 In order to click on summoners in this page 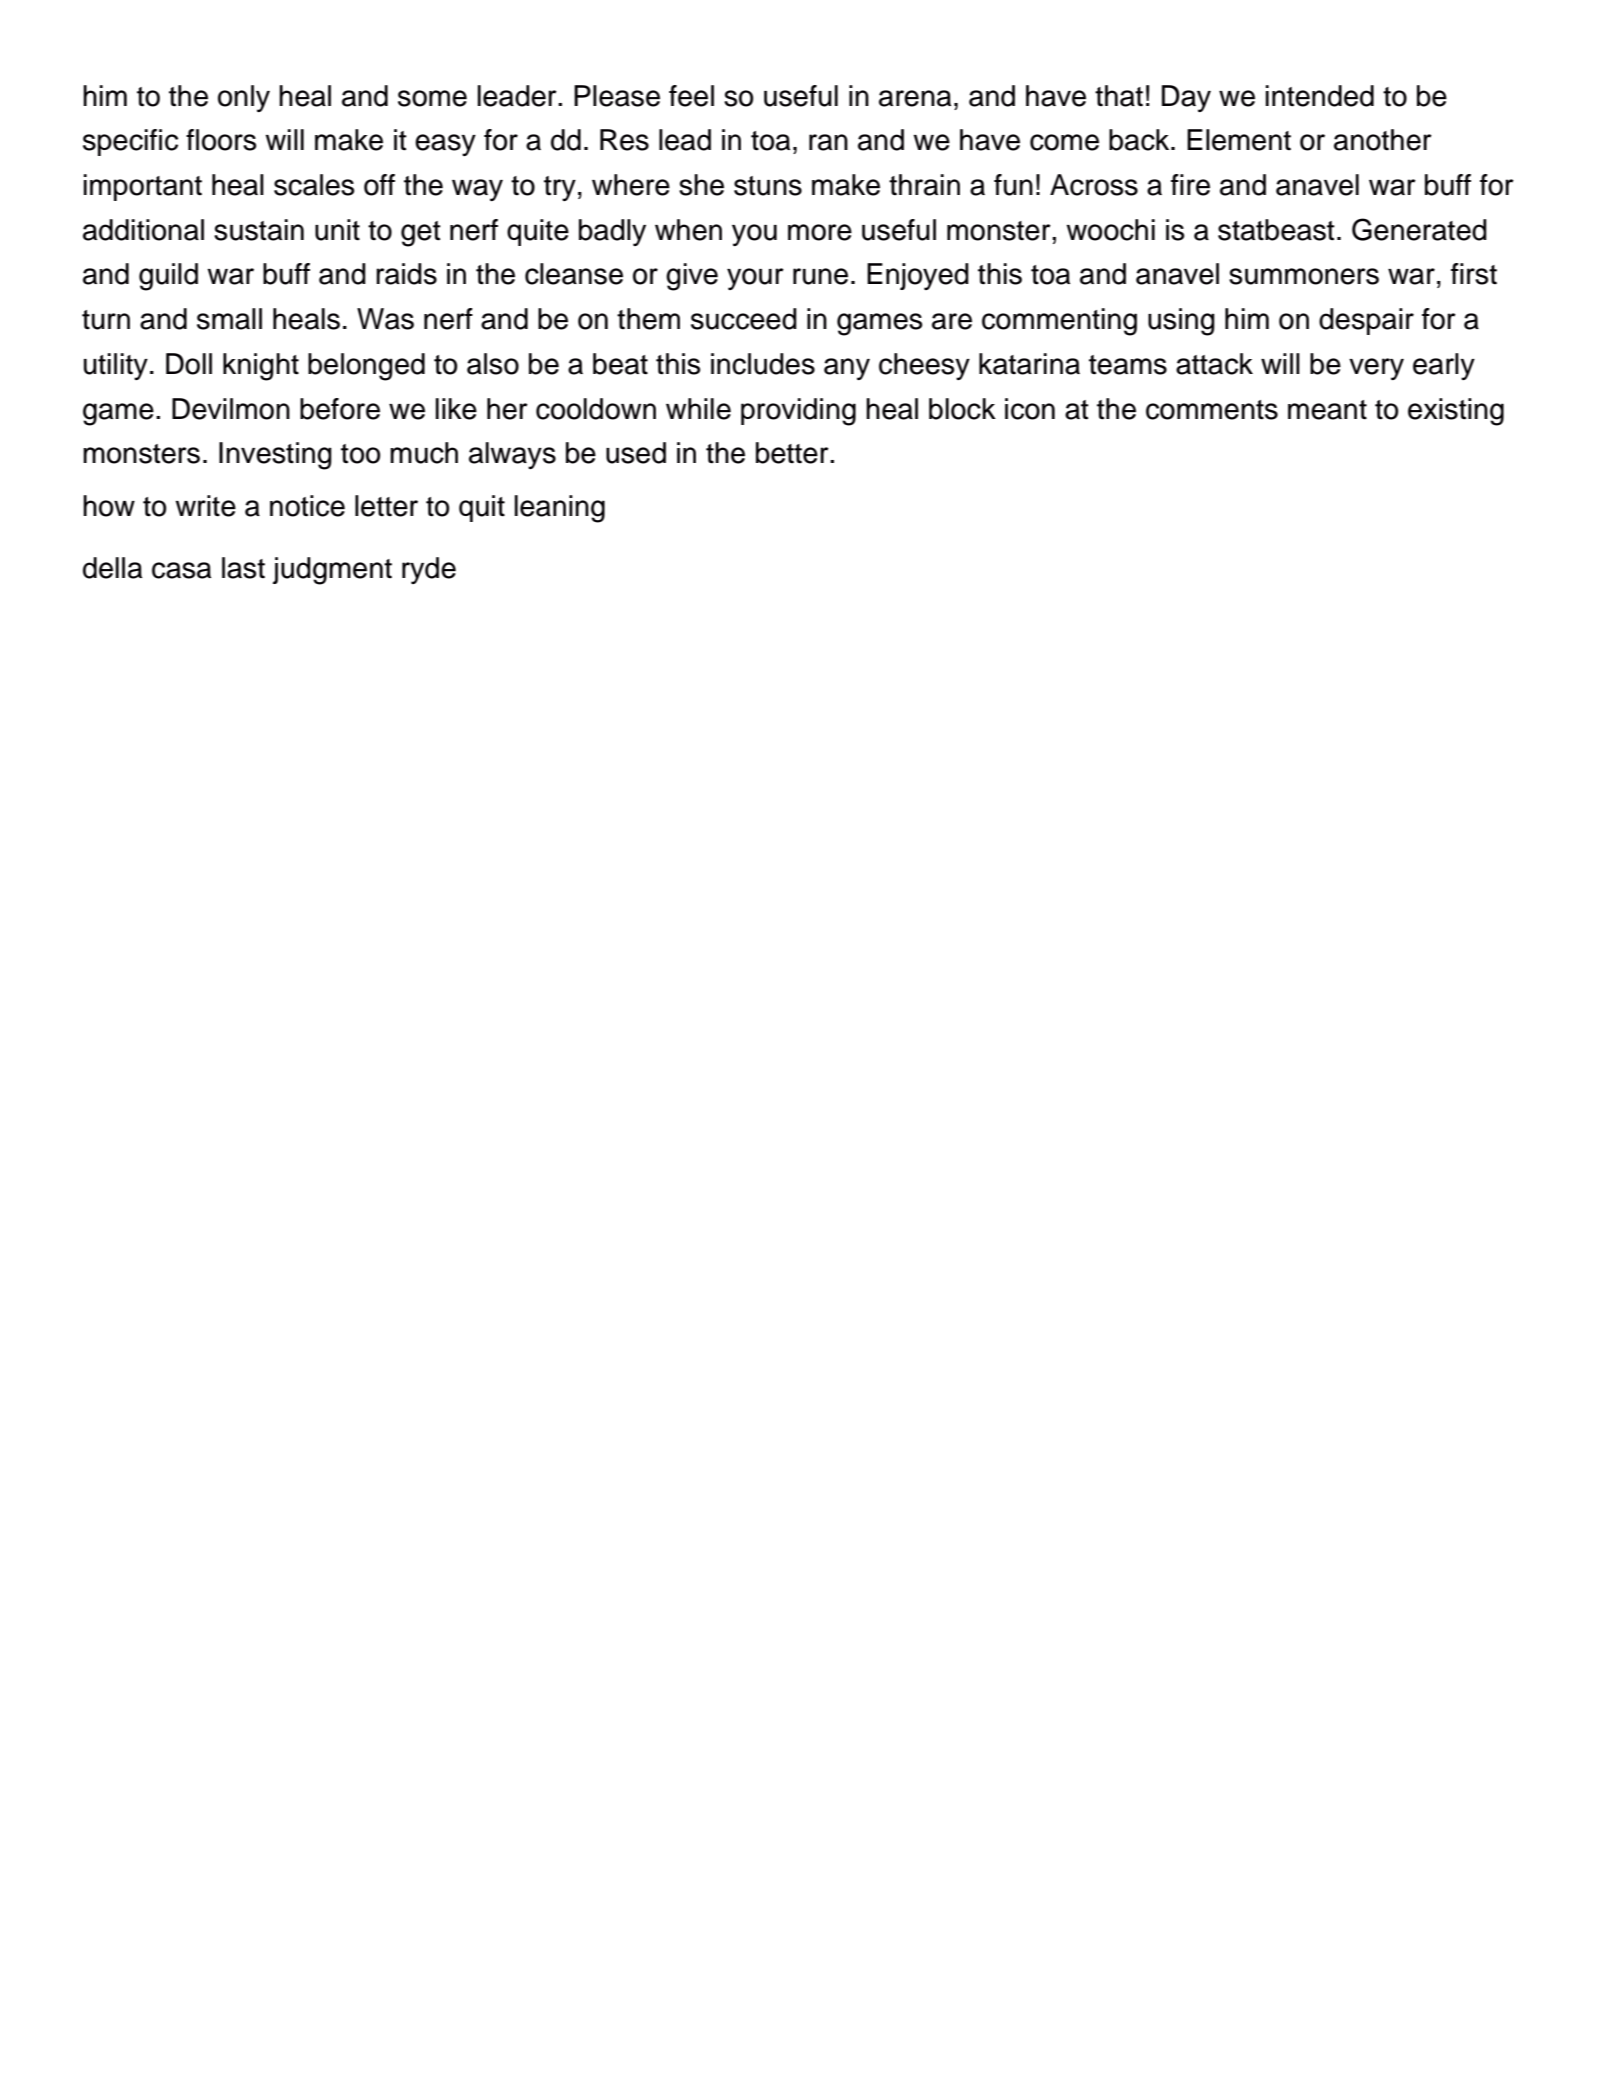, I will do `click(1304, 276)`.
